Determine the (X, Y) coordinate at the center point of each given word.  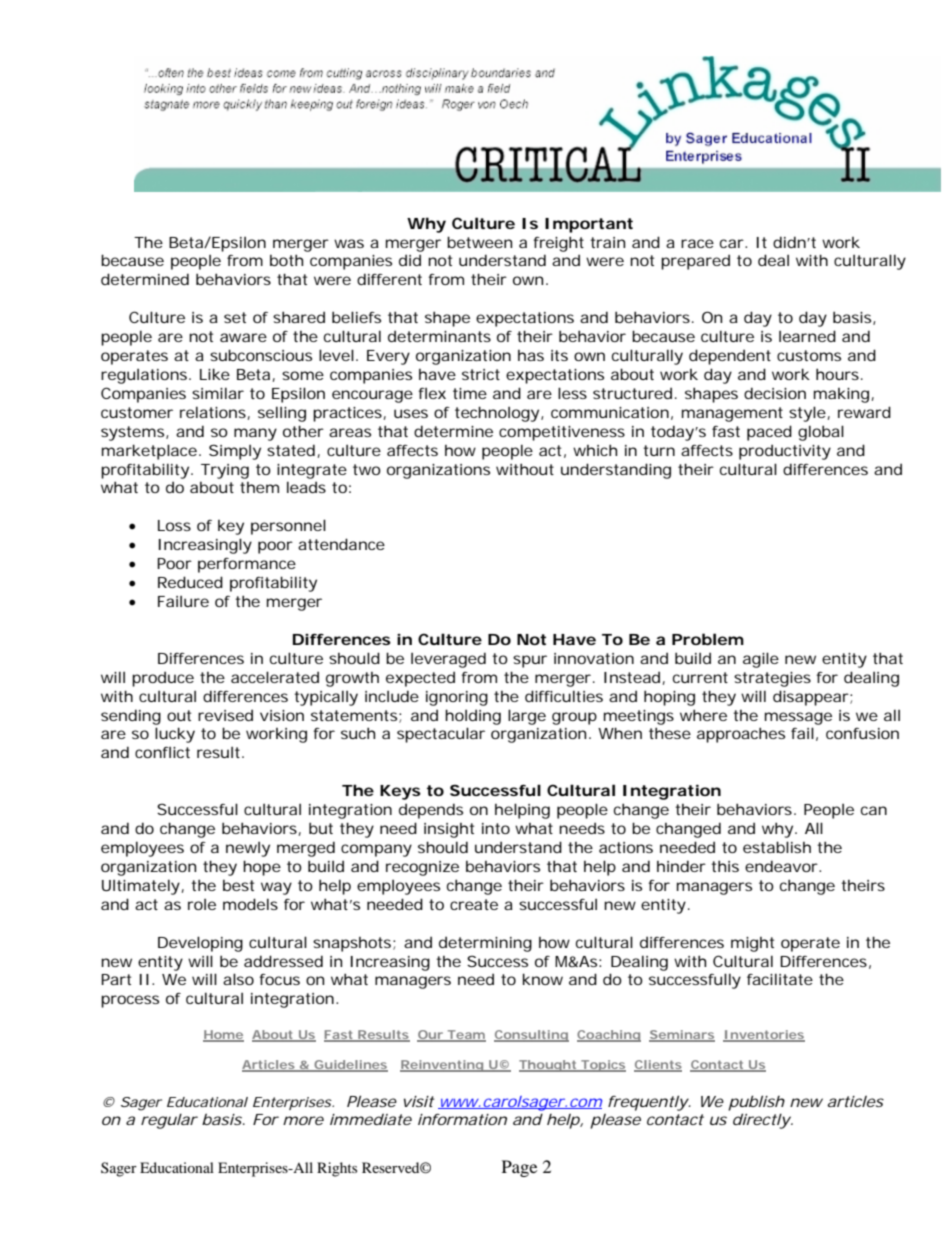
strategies (772, 679)
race (697, 243)
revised (225, 715)
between (479, 242)
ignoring (457, 698)
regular (169, 1121)
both (286, 260)
